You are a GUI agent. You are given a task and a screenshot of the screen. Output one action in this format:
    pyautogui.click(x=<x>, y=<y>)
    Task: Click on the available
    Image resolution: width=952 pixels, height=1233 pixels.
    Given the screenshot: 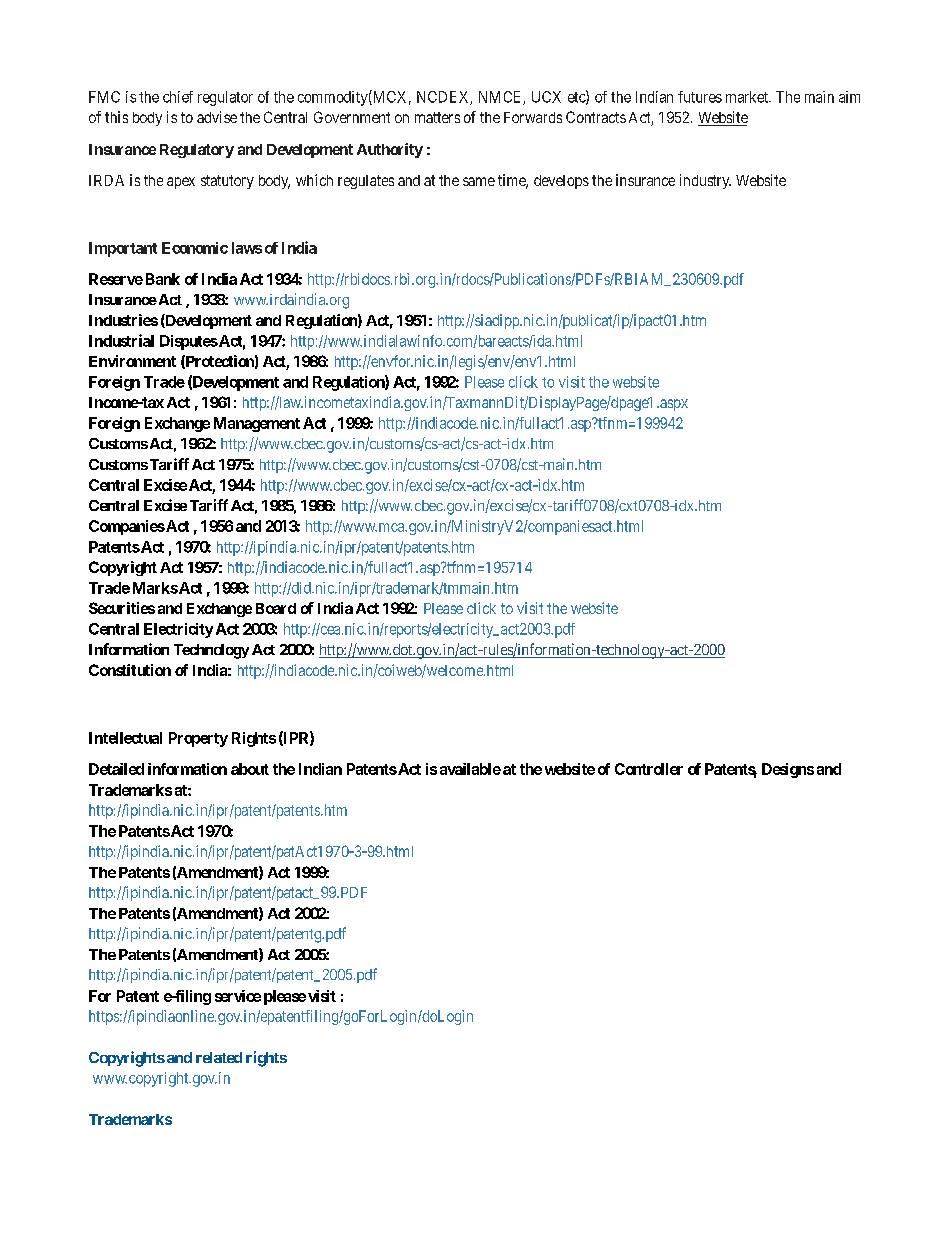 What is the action you would take?
    pyautogui.click(x=470, y=769)
